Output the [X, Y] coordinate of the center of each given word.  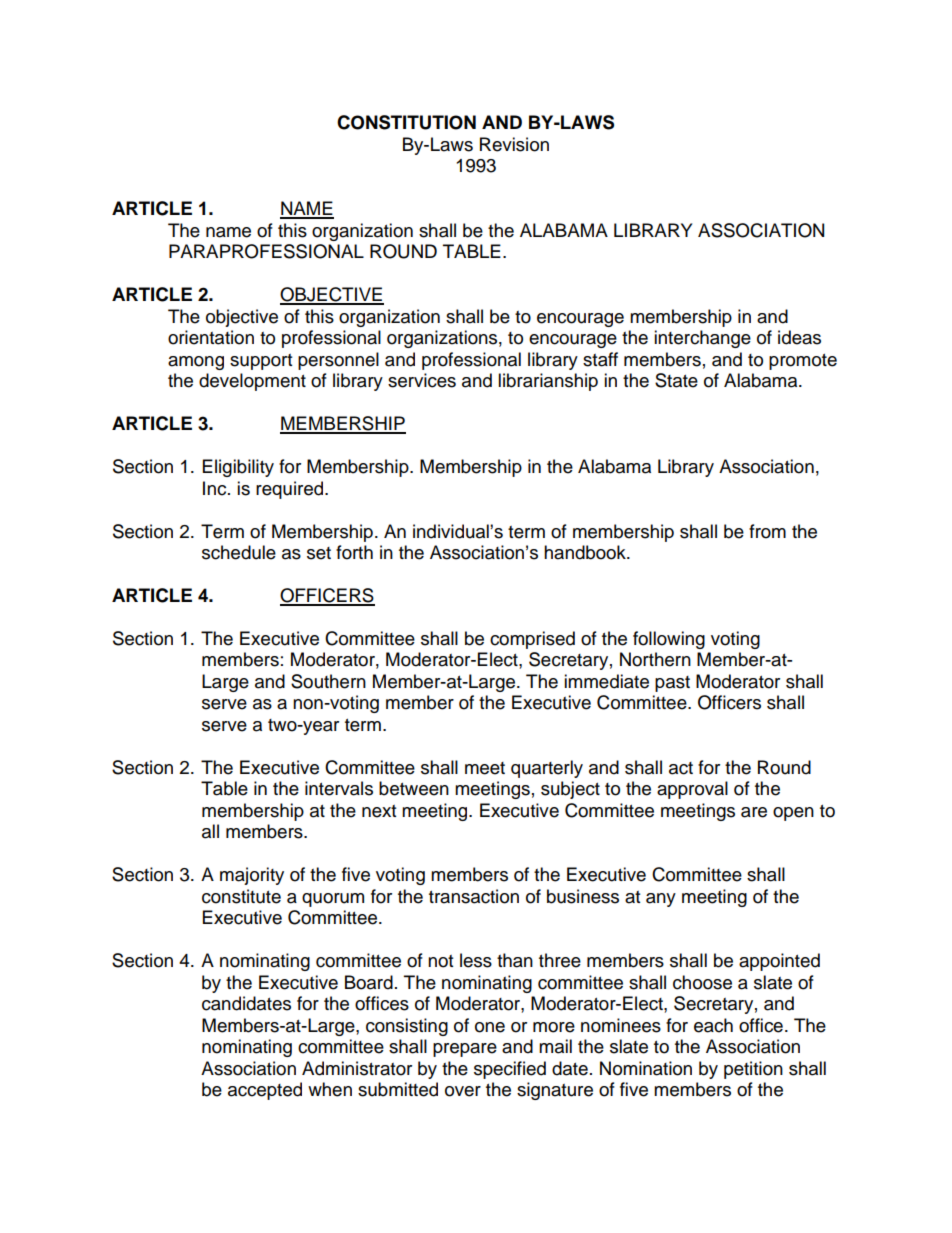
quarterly [547, 769]
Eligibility [238, 468]
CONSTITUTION [406, 122]
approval [692, 790]
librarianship [548, 382]
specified [510, 1070]
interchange [702, 339]
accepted [265, 1091]
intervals [339, 788]
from [767, 531]
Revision [514, 144]
